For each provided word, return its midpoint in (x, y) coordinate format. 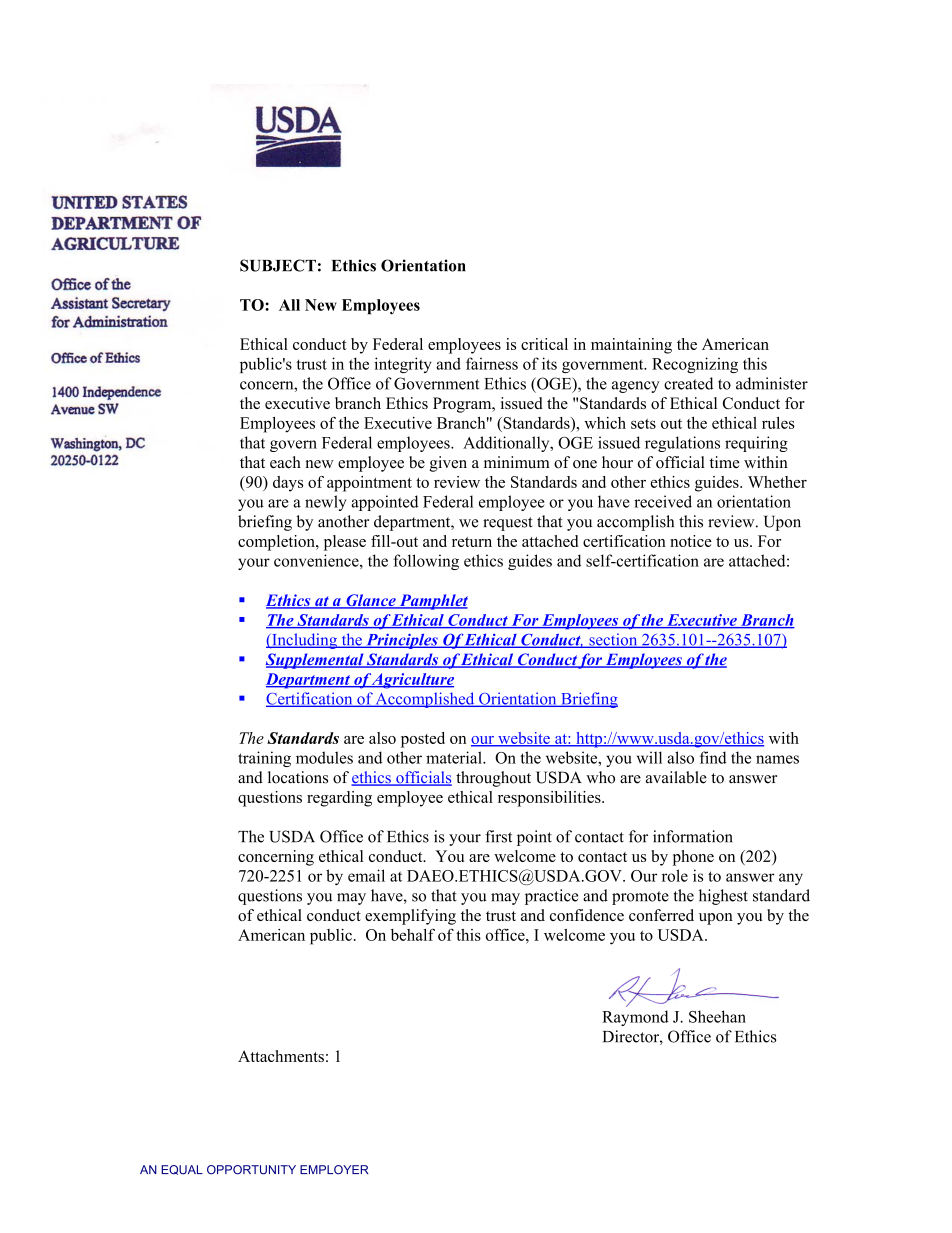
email (366, 875)
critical (544, 344)
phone (693, 858)
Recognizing (695, 365)
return (472, 542)
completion (277, 543)
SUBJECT (278, 265)
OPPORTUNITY (251, 1170)
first (498, 836)
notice (691, 541)
